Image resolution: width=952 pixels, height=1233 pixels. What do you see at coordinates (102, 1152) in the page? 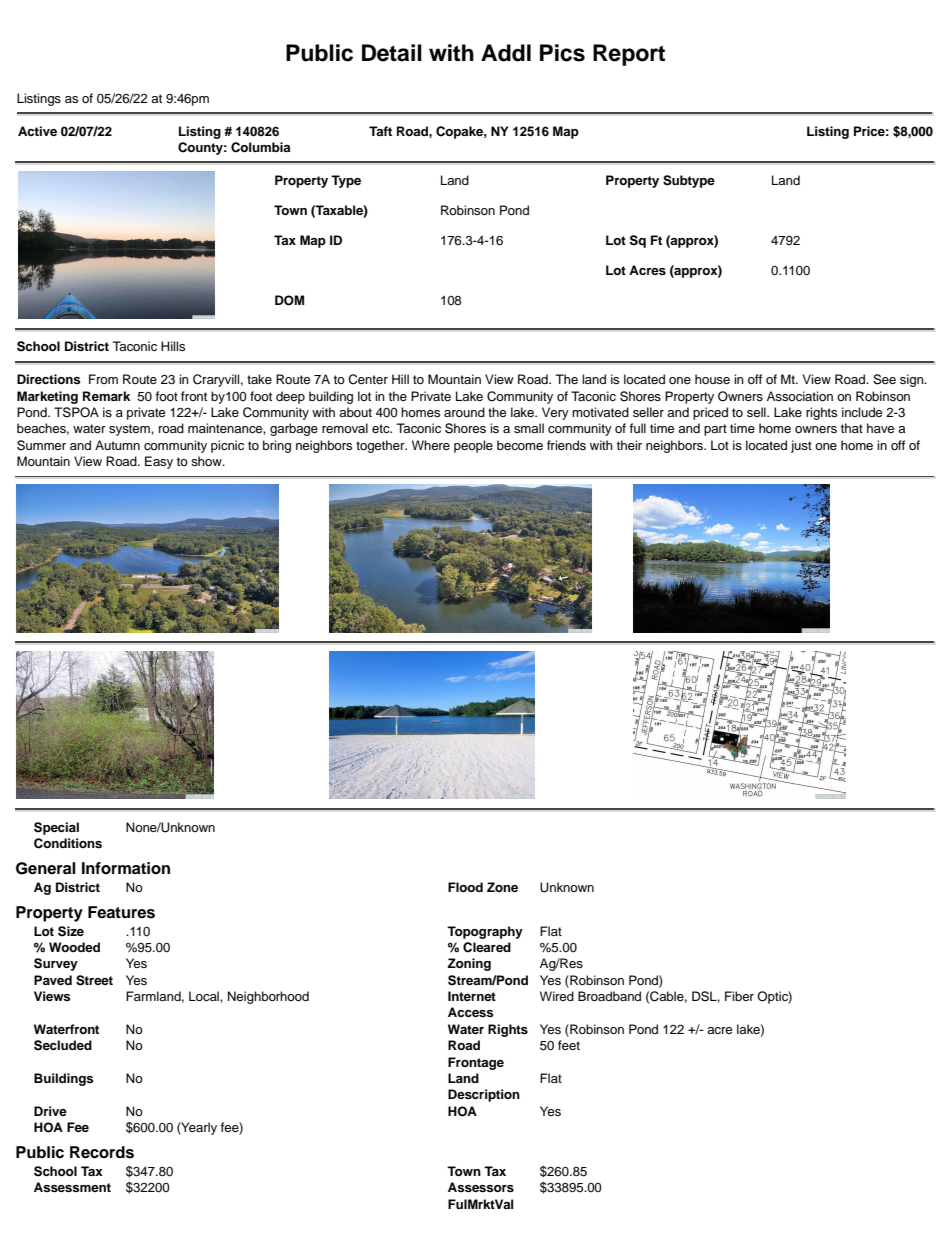
I see `Records` at bounding box center [102, 1152].
